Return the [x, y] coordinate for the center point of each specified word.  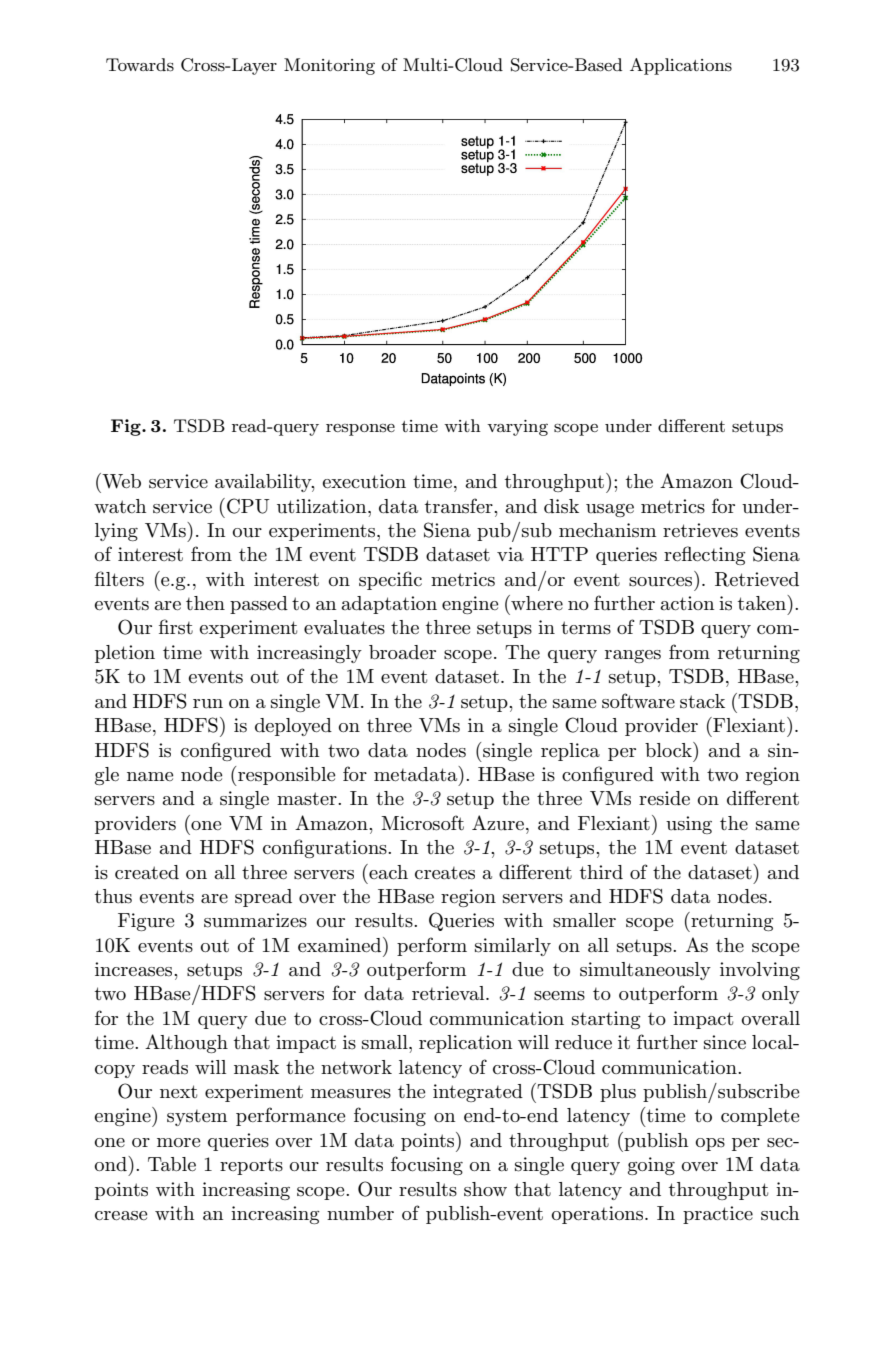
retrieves [700, 530]
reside [664, 798]
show [485, 1189]
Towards [140, 65]
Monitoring [329, 66]
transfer [460, 506]
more [179, 1142]
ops [710, 1144]
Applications [681, 66]
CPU [248, 506]
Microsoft [422, 823]
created [147, 872]
